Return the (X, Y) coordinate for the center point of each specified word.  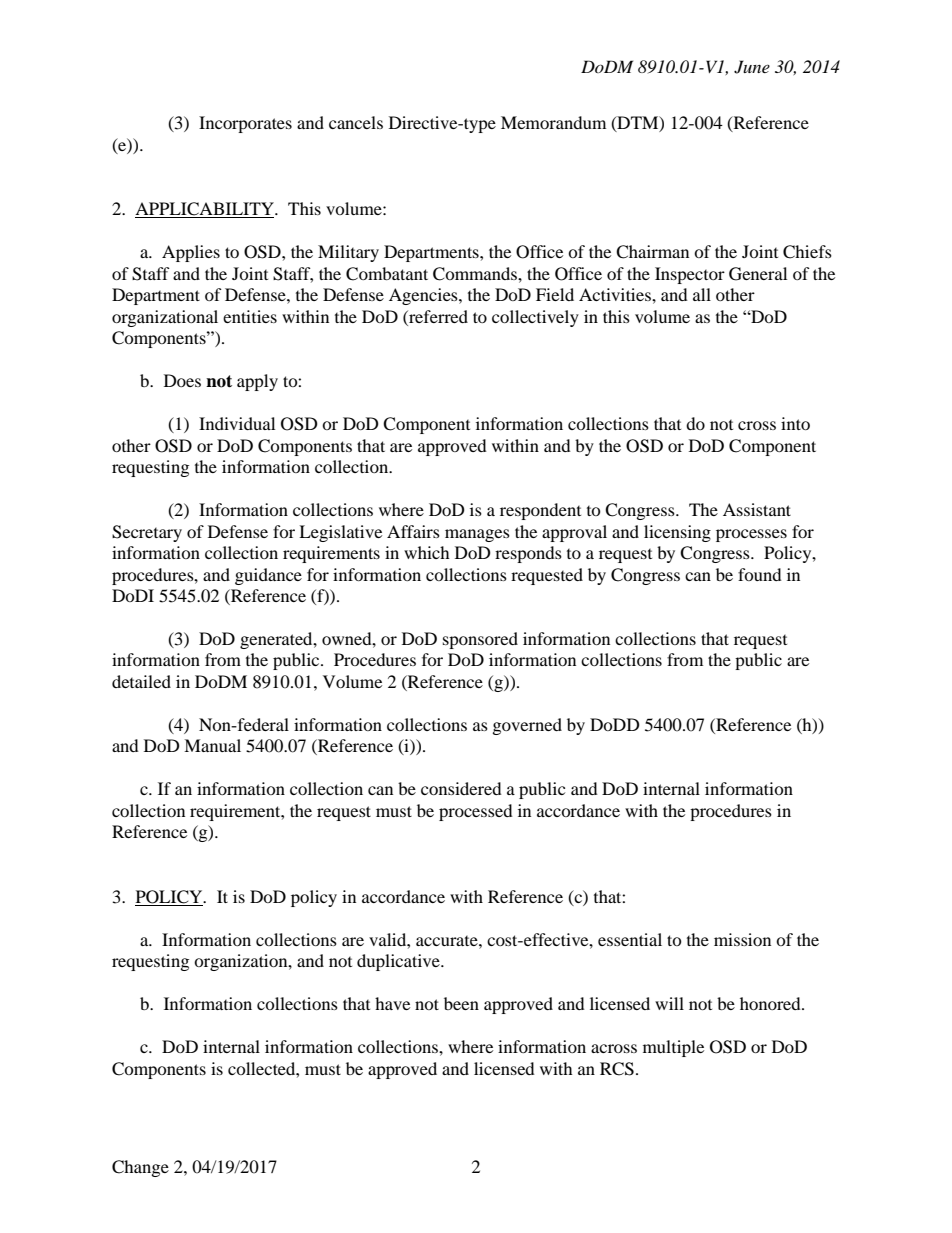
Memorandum (553, 122)
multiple (673, 1048)
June (752, 67)
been (461, 1003)
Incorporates (245, 124)
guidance (268, 576)
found (760, 574)
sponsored (480, 640)
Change (140, 1168)
